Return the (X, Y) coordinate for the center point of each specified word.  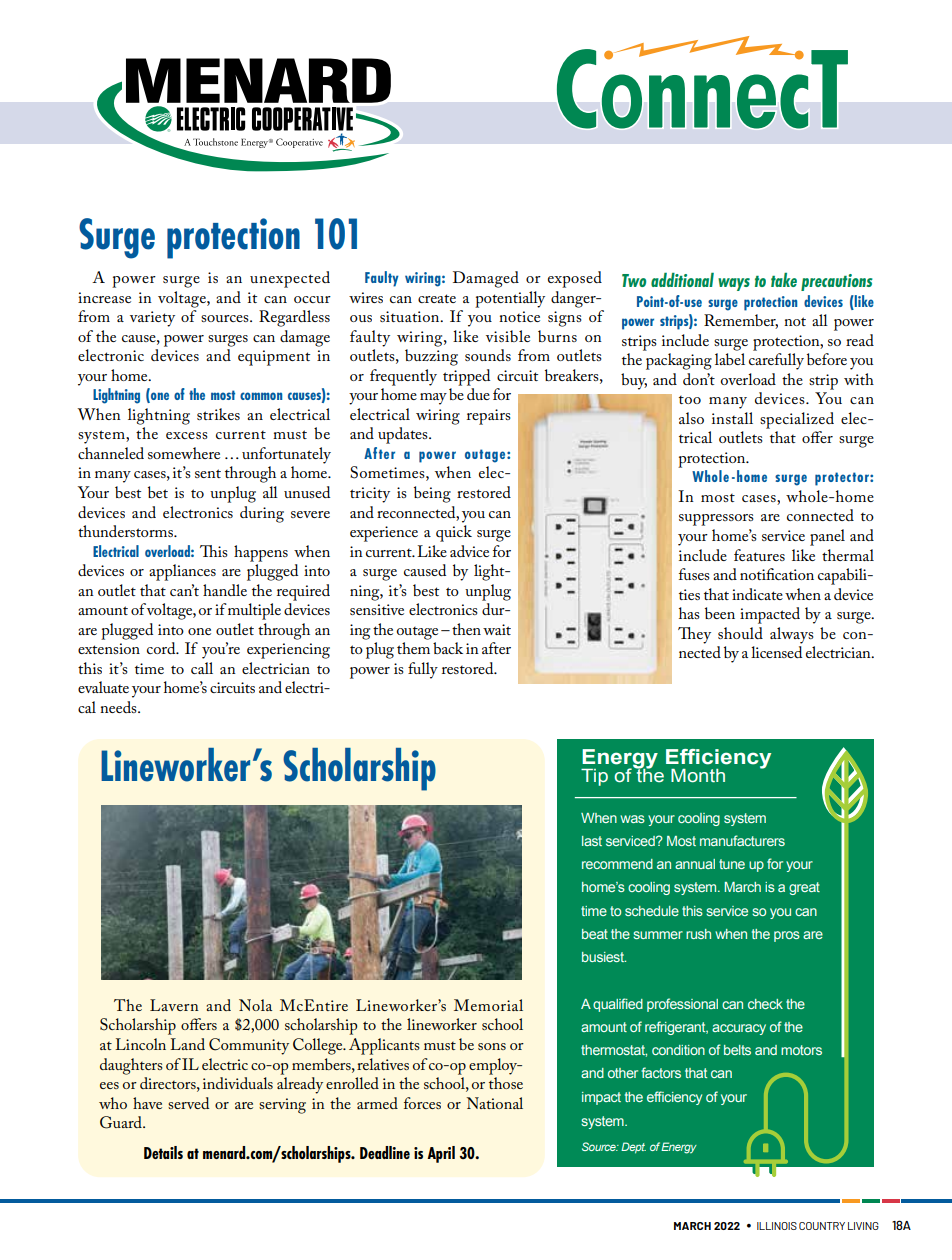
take (784, 280)
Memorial (488, 1005)
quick (454, 533)
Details (163, 1152)
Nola (255, 1005)
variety (152, 319)
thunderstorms (126, 531)
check (765, 1004)
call (202, 668)
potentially (510, 299)
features (759, 555)
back (448, 648)
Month (698, 776)
